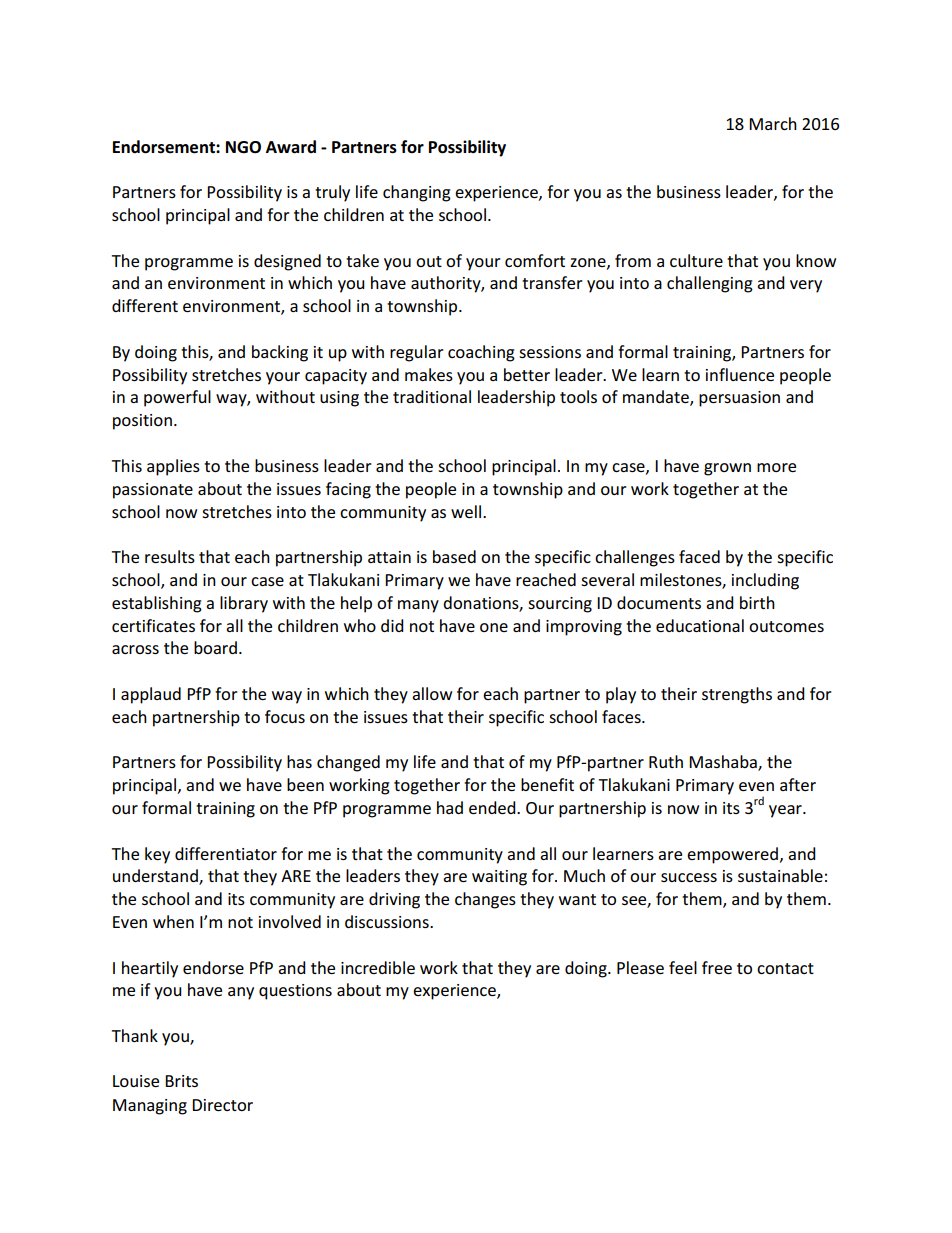 The width and height of the document is (952, 1233). Describe the element at coordinates (244, 604) in the document. I see `library` at that location.
